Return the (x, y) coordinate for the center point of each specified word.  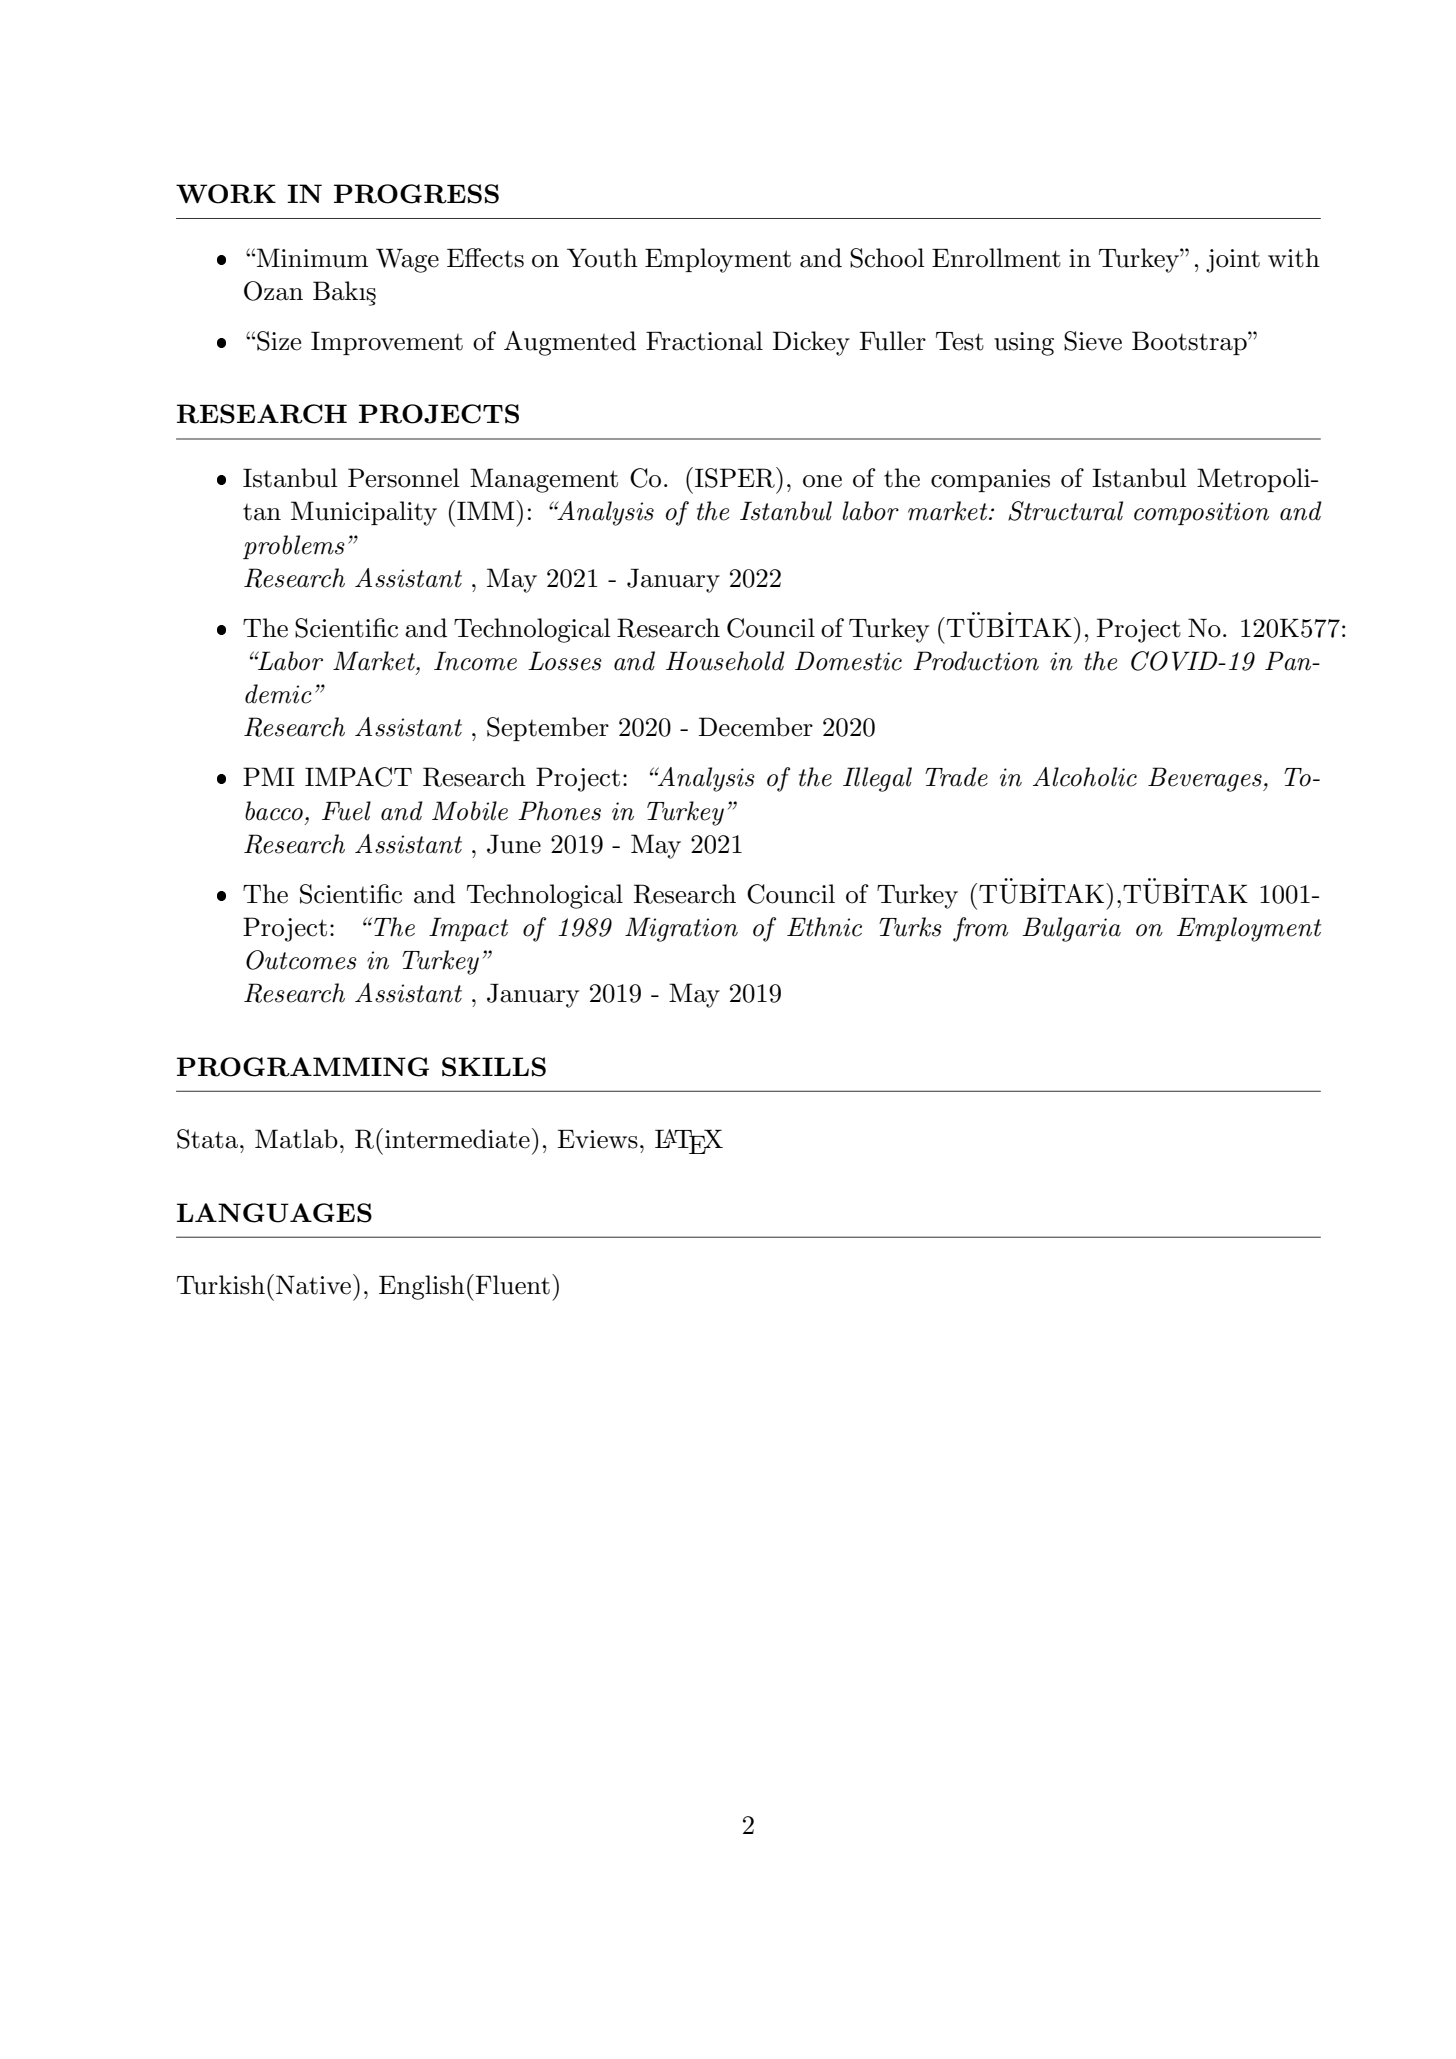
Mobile (470, 811)
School (887, 258)
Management (544, 480)
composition (1201, 513)
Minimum (312, 258)
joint (1233, 261)
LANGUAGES (274, 1213)
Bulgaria (1071, 929)
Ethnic (824, 927)
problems (294, 547)
